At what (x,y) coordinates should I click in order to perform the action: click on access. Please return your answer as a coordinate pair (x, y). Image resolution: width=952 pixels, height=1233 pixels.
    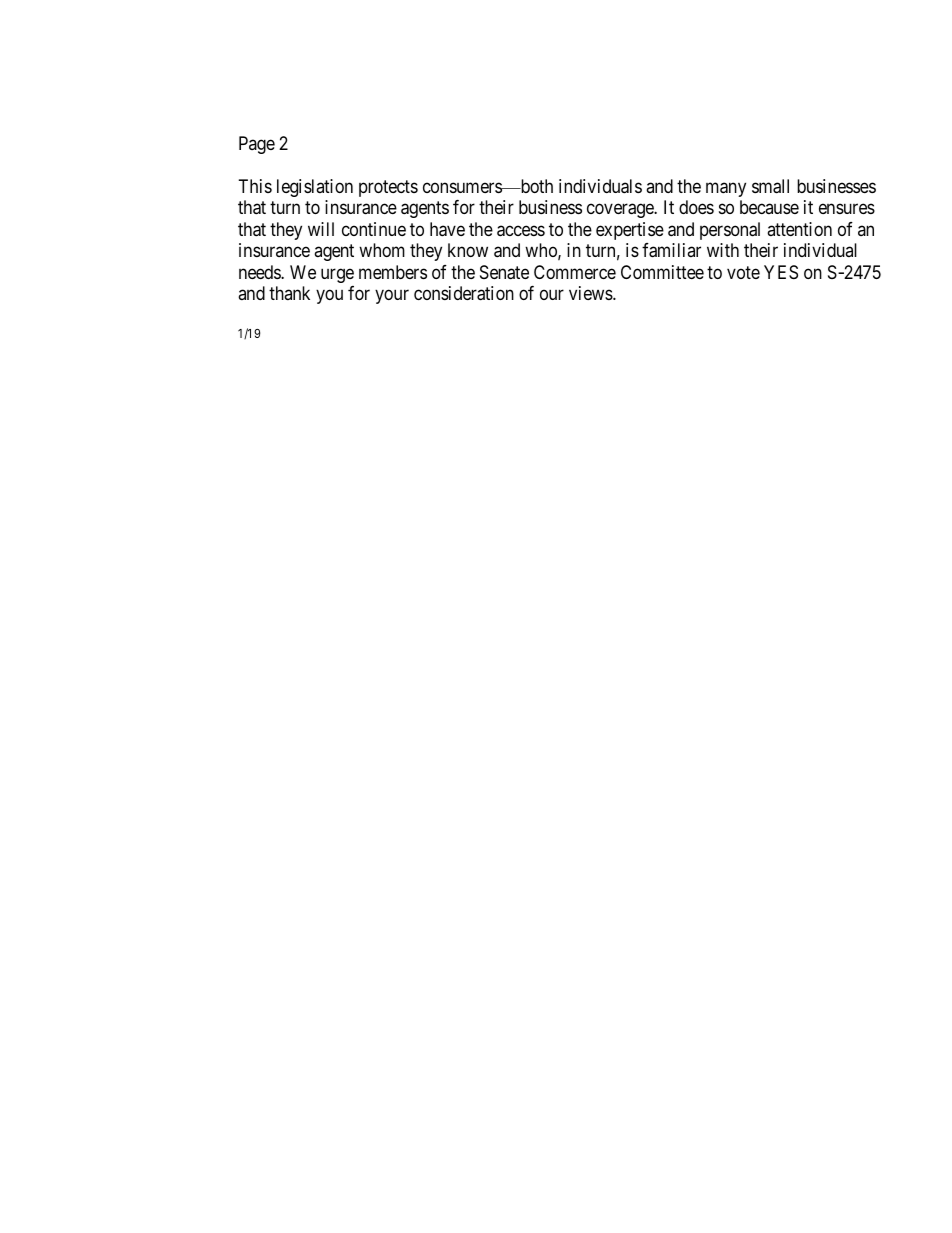
    Looking at the image, I should click on (521, 231).
